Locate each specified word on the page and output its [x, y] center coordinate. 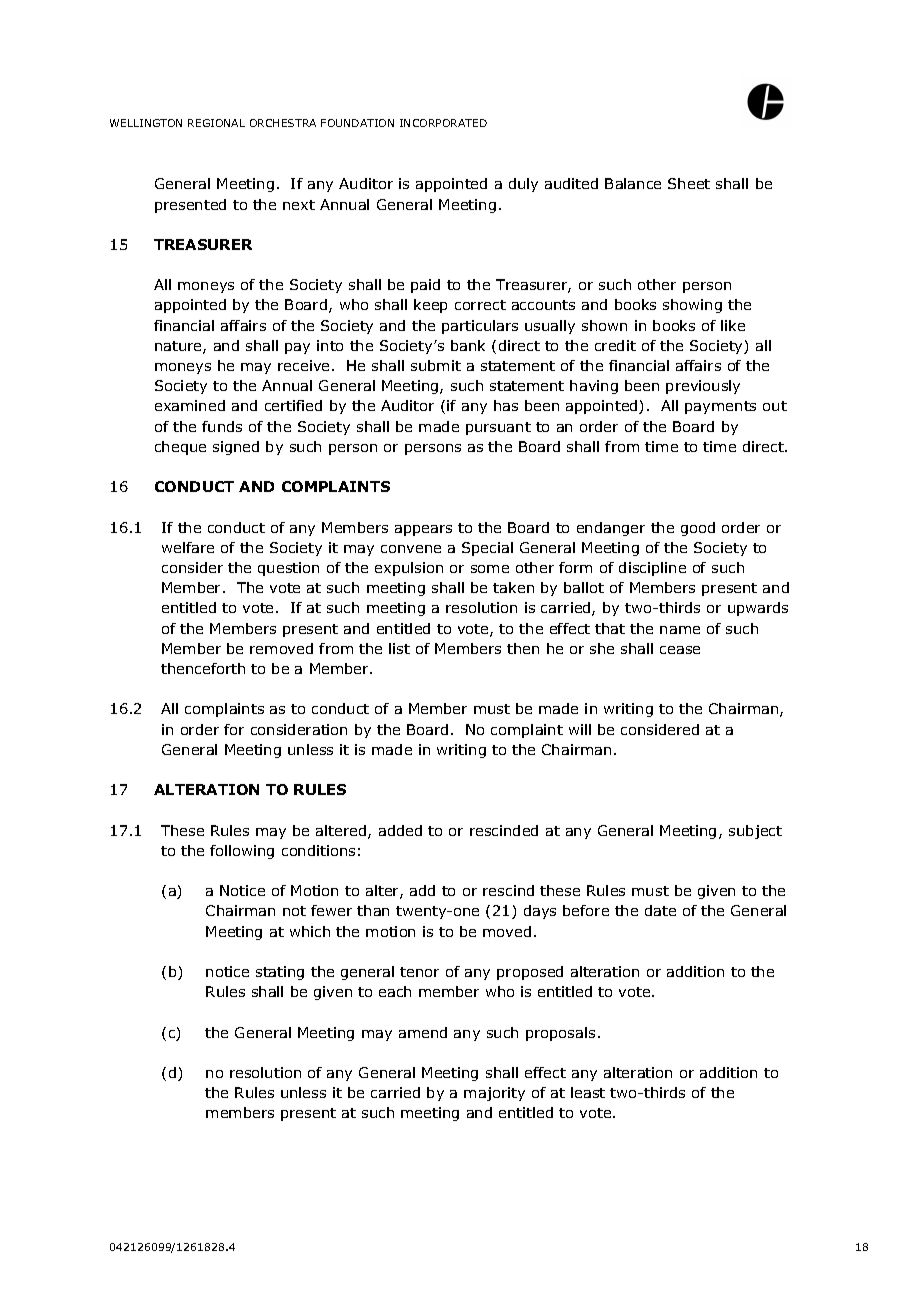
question [288, 569]
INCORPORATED [443, 123]
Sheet [689, 183]
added [400, 830]
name [680, 630]
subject [755, 832]
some [490, 569]
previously [703, 387]
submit [436, 365]
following [242, 852]
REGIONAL [216, 123]
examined [190, 405]
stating [280, 973]
